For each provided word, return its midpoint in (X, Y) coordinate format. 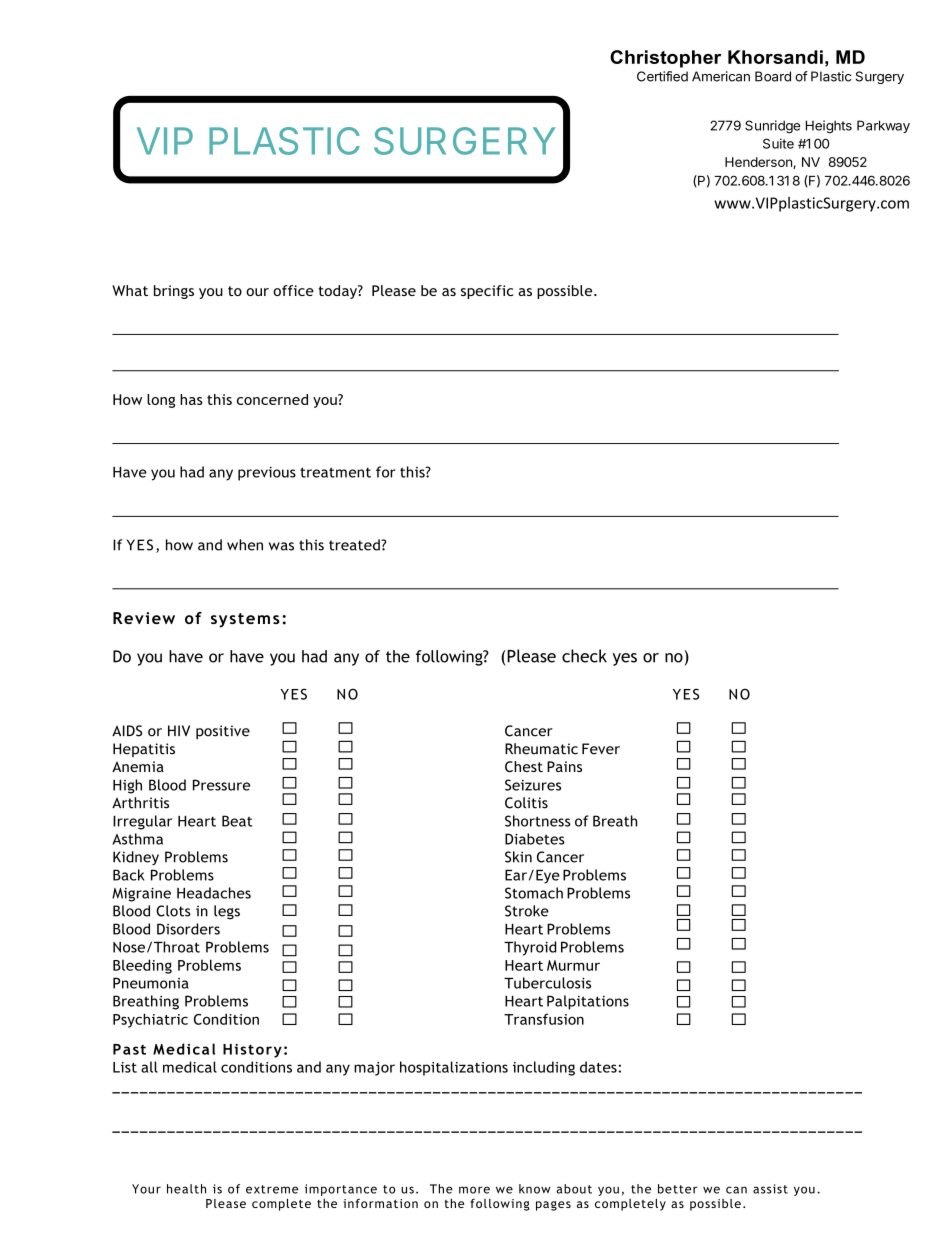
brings (174, 292)
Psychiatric (150, 1020)
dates (598, 1067)
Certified (662, 76)
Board (773, 76)
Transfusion (544, 1019)
